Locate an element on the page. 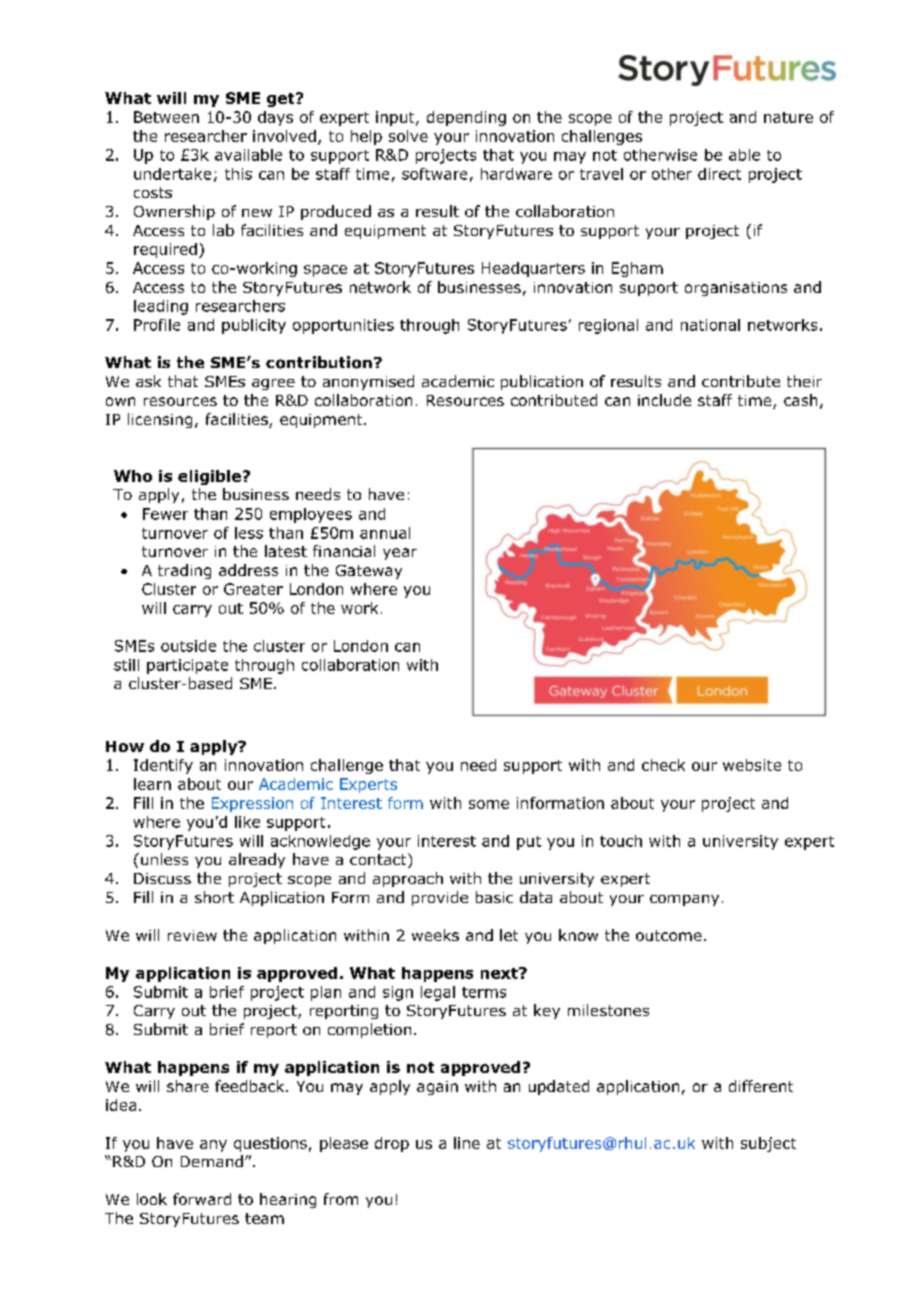 The image size is (924, 1308). include is located at coordinates (664, 400).
